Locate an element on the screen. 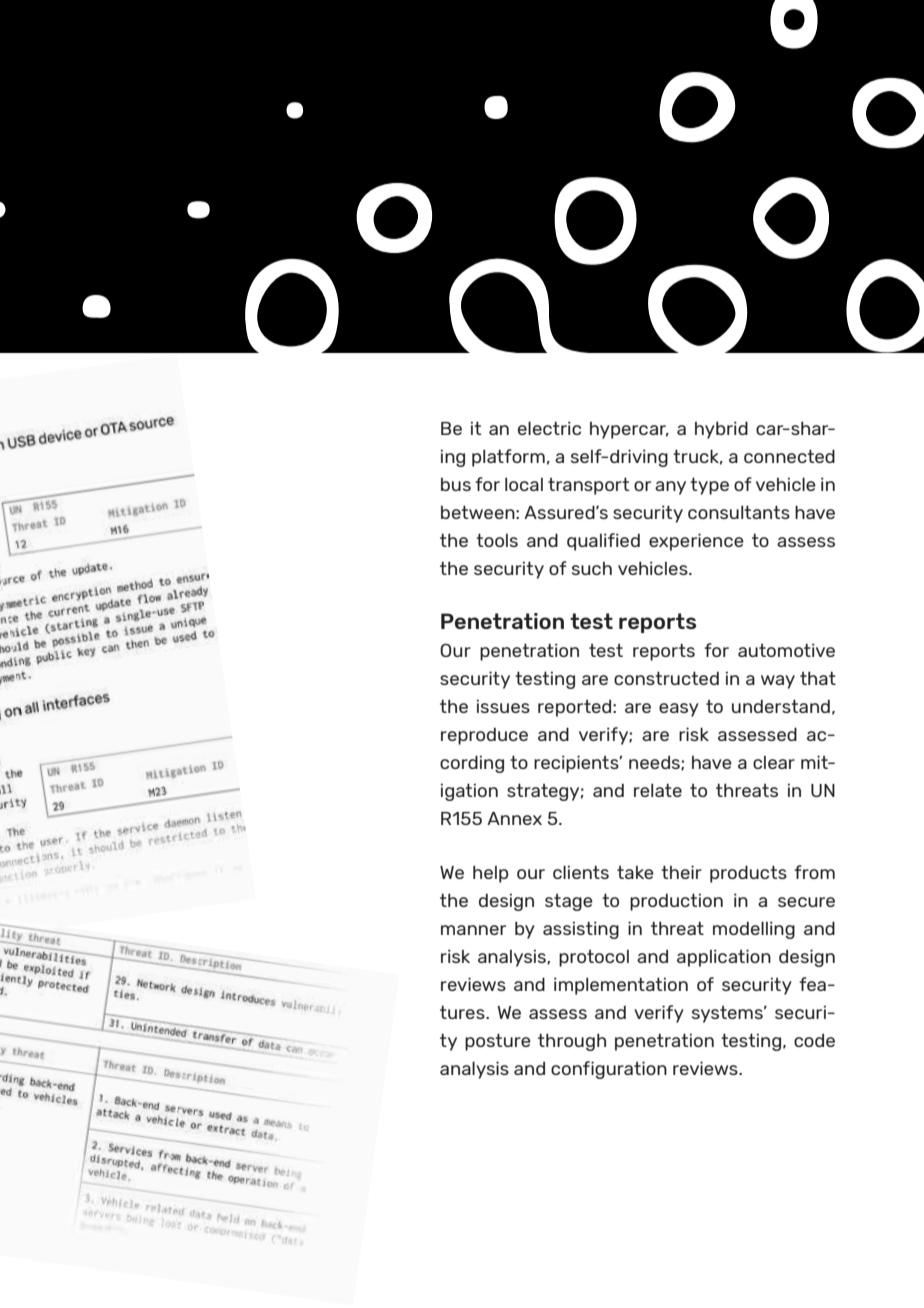  tools is located at coordinates (497, 540).
